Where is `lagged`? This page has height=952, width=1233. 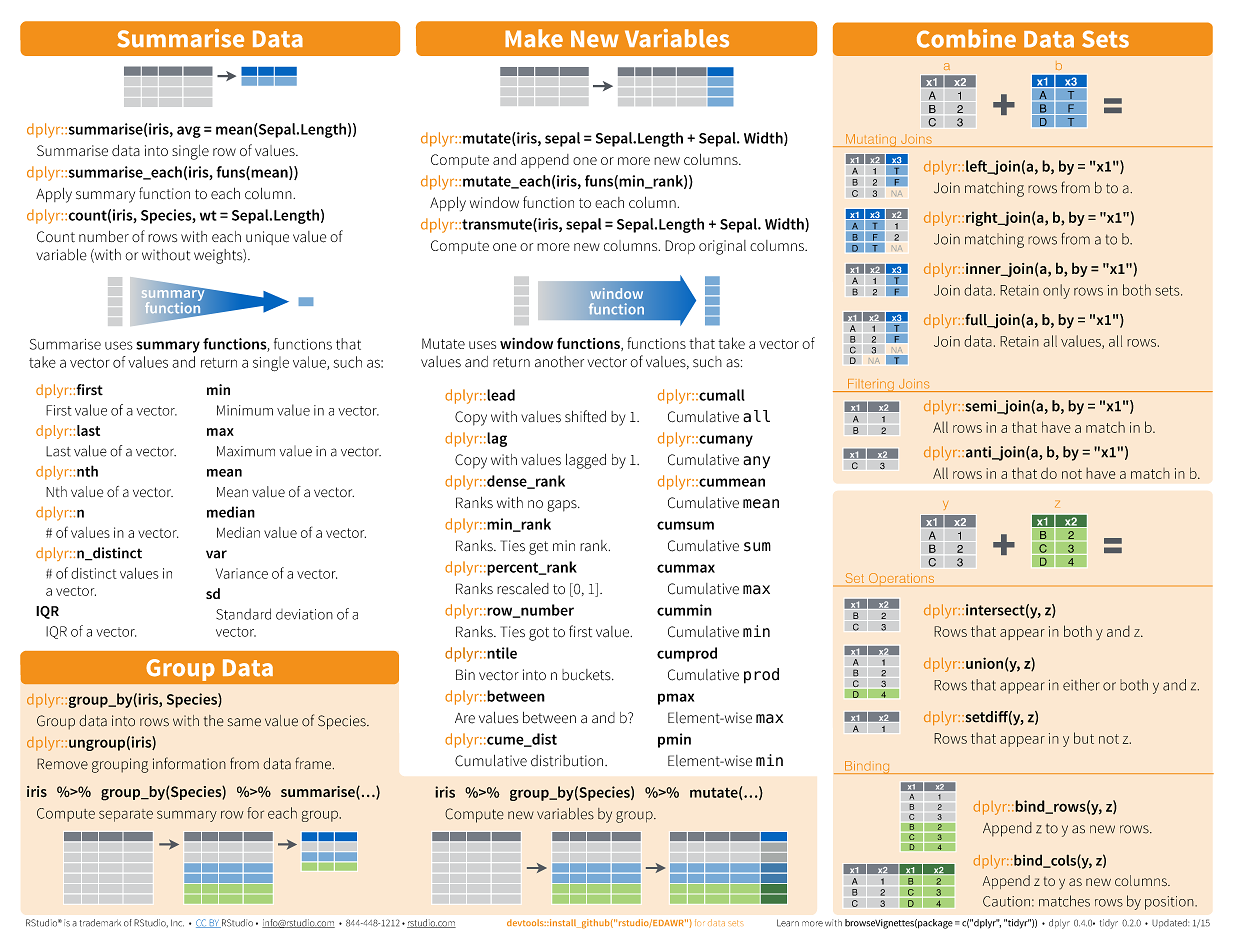
lagged is located at coordinates (586, 461).
